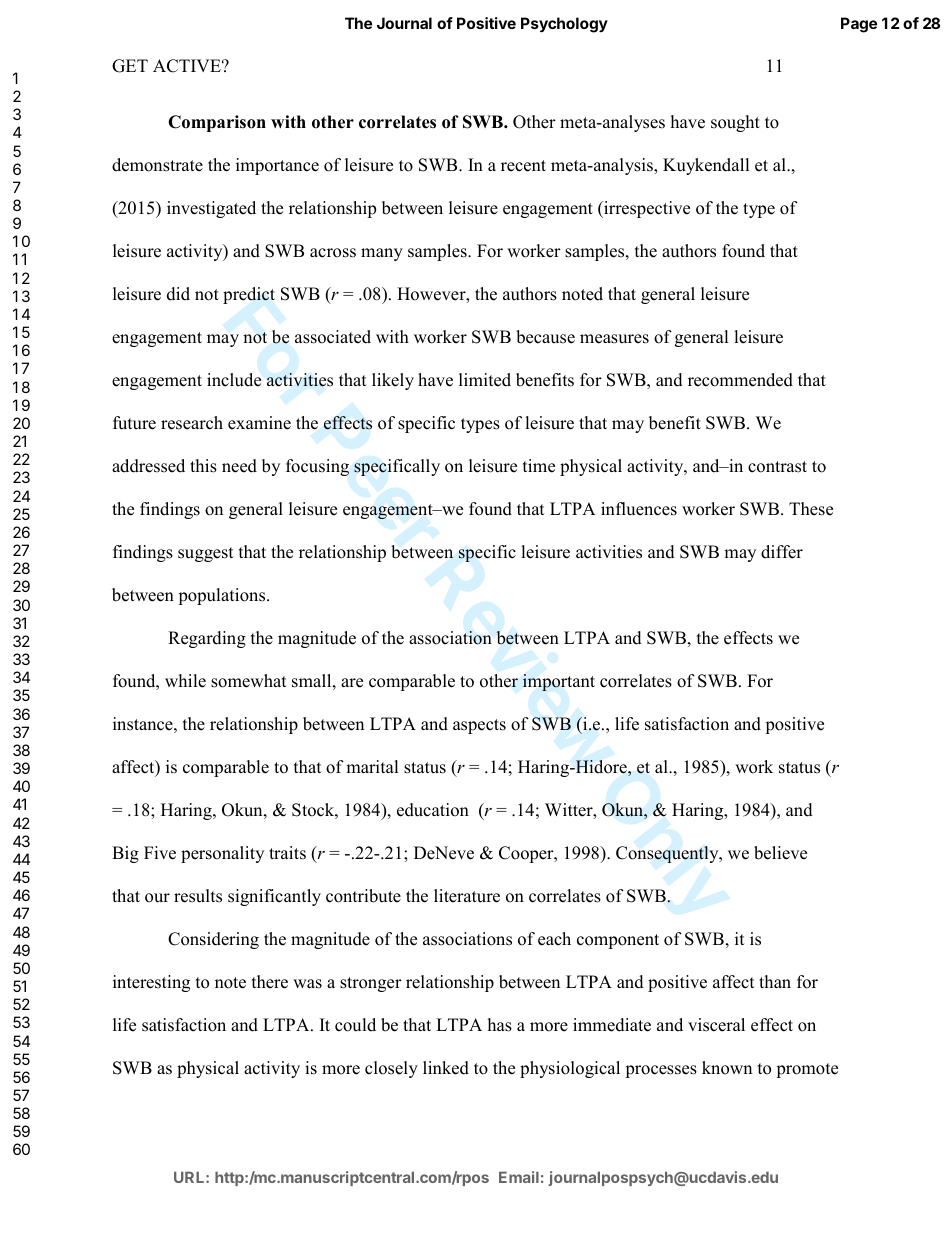 Image resolution: width=952 pixels, height=1233 pixels. What do you see at coordinates (217, 123) in the screenshot?
I see `Comparison` at bounding box center [217, 123].
